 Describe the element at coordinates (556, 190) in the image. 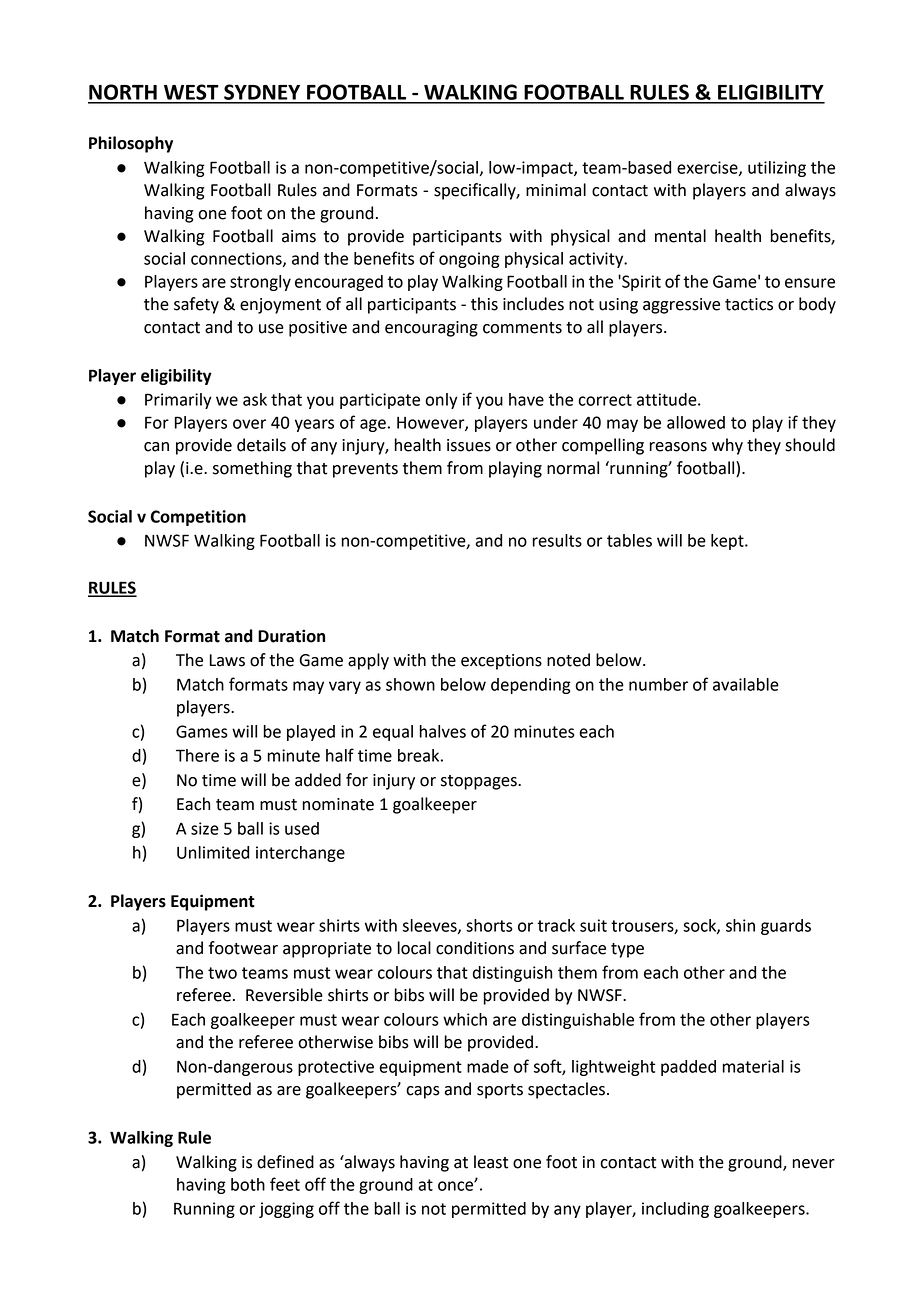

I see `minimal` at that location.
